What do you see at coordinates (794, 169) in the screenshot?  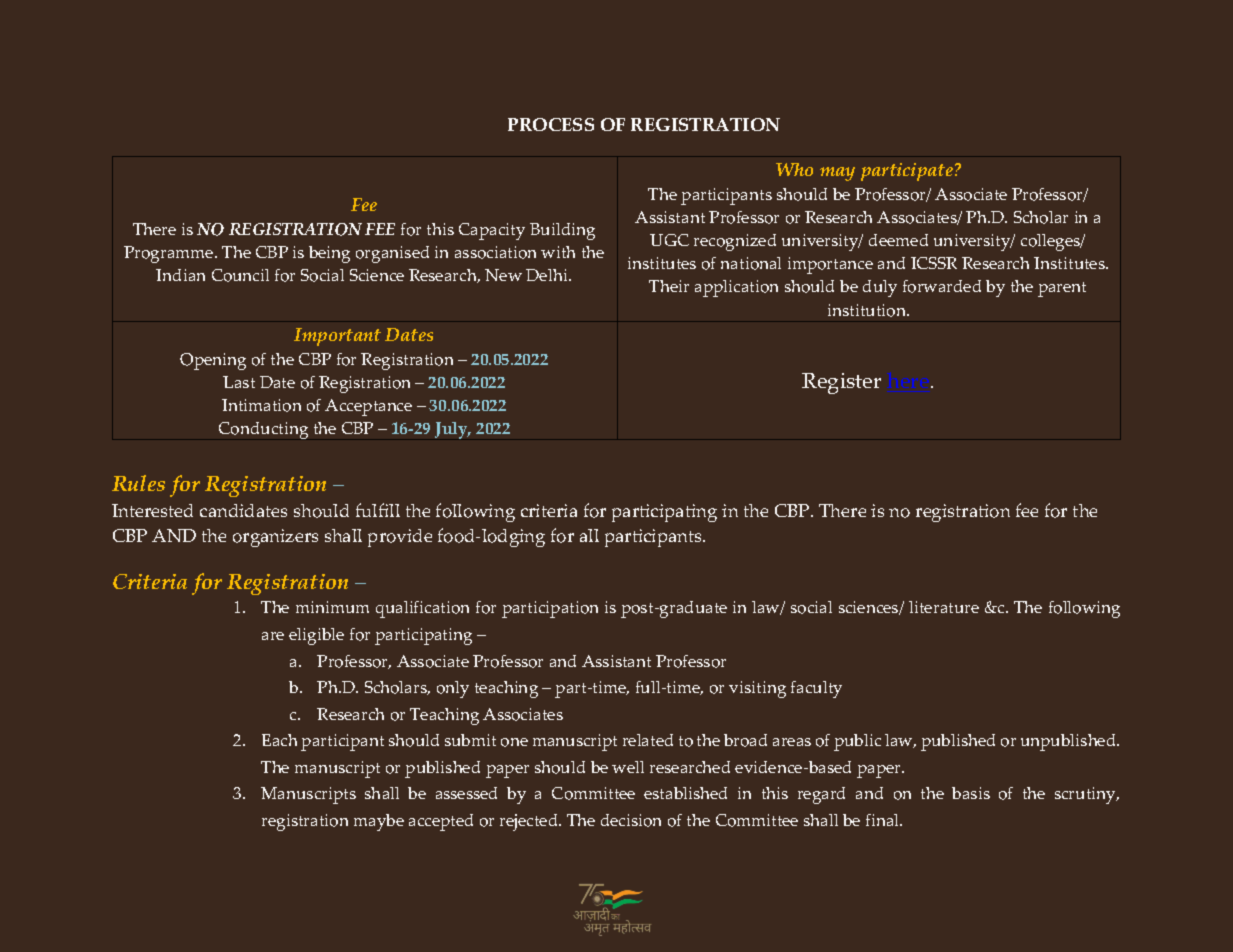 I see `Who` at bounding box center [794, 169].
